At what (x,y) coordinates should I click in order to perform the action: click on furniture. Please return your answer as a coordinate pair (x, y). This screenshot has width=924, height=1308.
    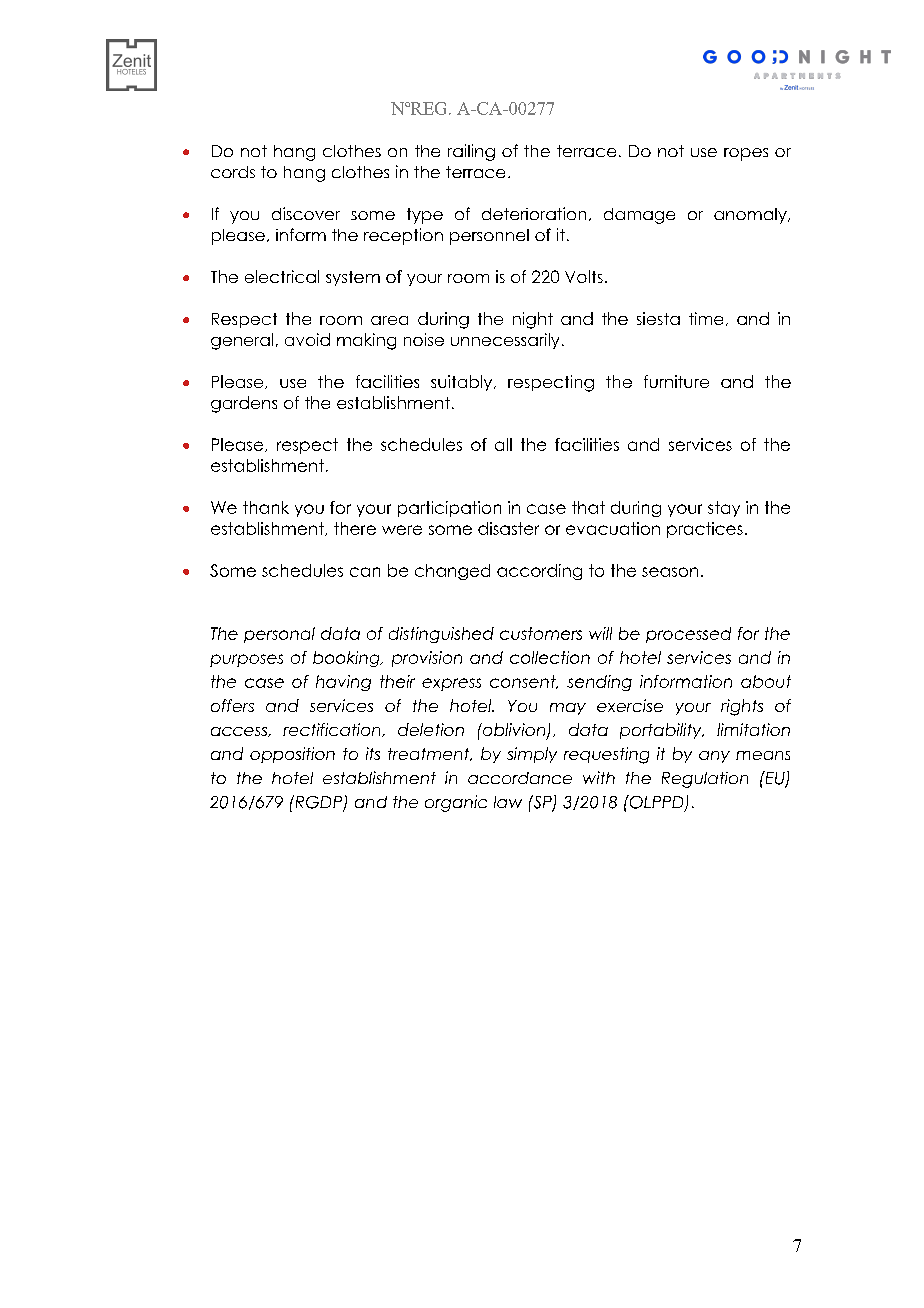
    Looking at the image, I should click on (676, 381).
